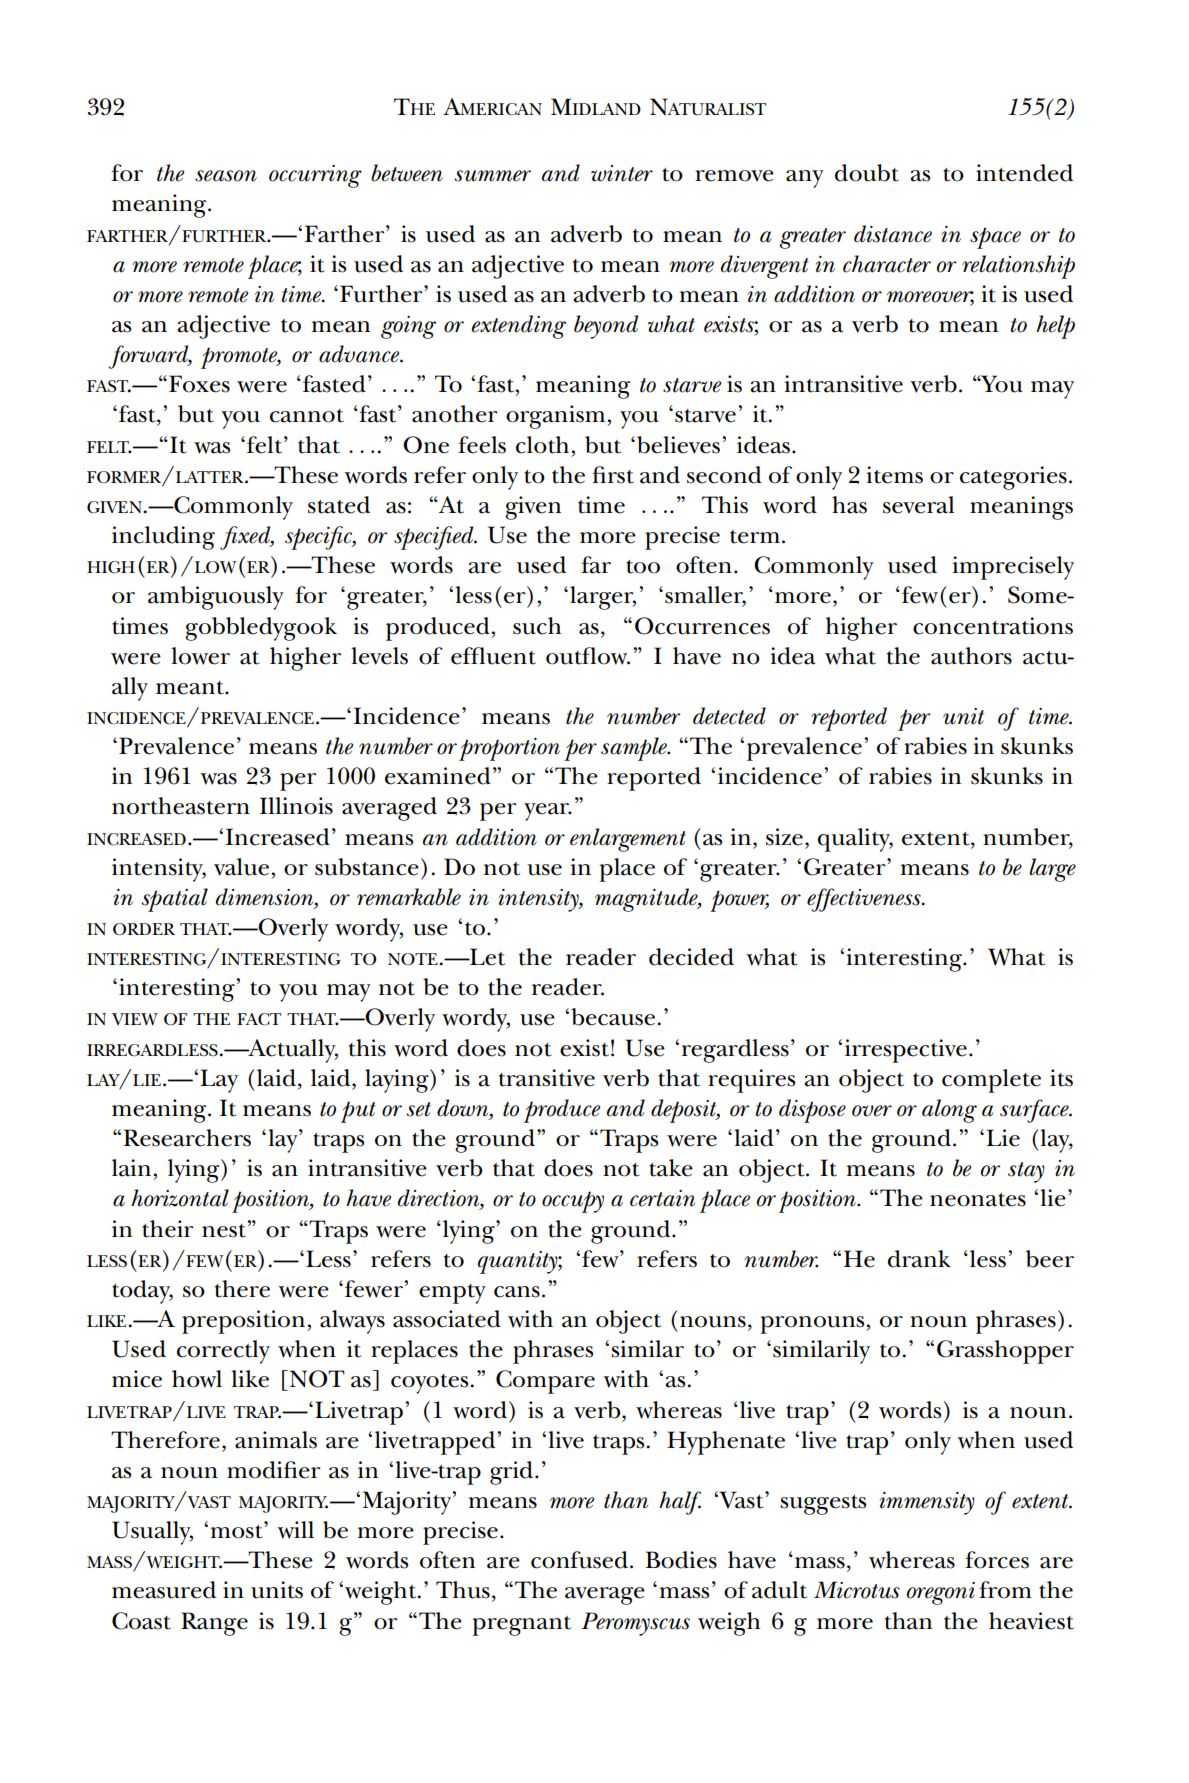 This document has width=1189, height=1783. I want to click on authors, so click(971, 656).
